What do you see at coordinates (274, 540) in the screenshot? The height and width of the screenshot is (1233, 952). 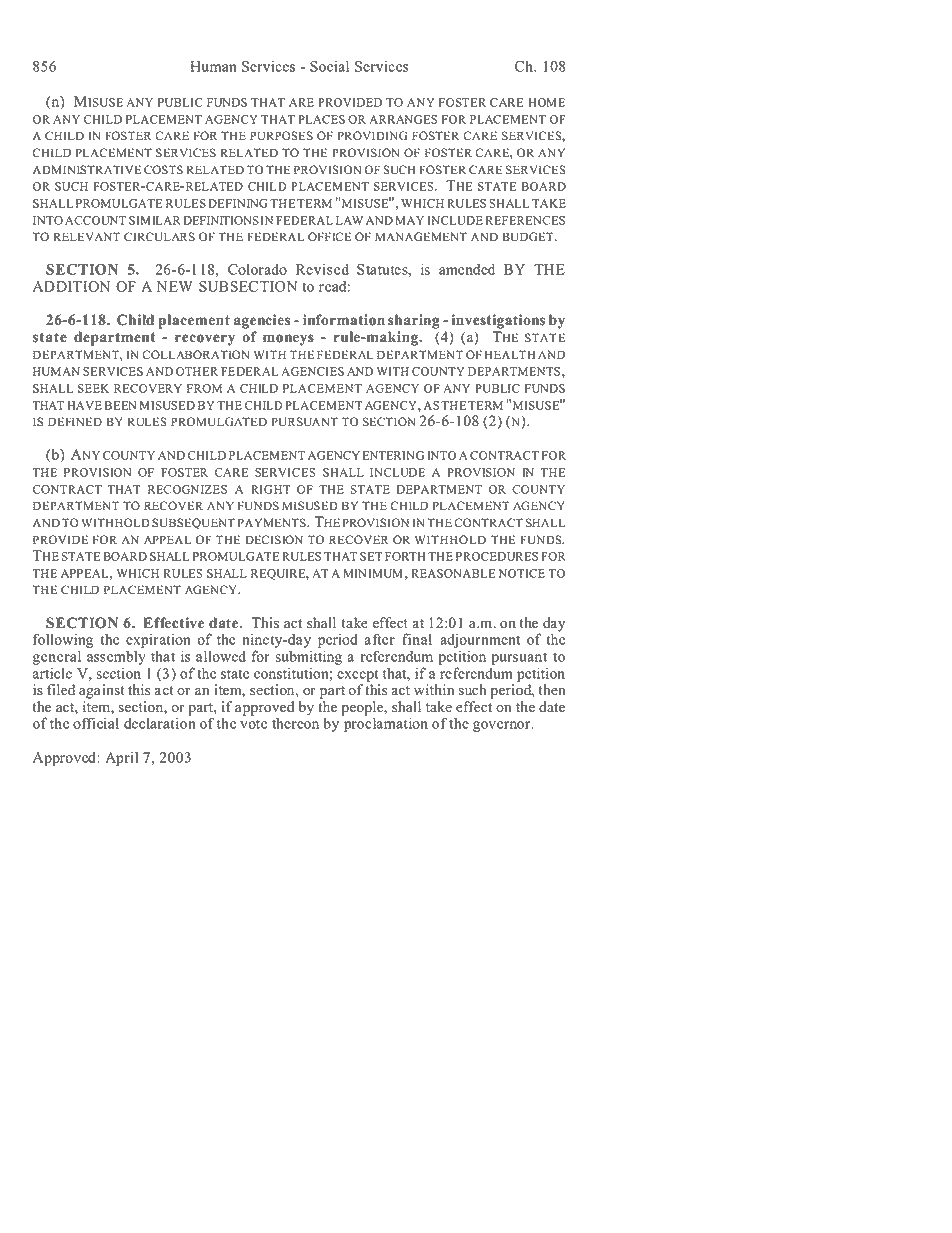 I see `DECISION` at bounding box center [274, 540].
